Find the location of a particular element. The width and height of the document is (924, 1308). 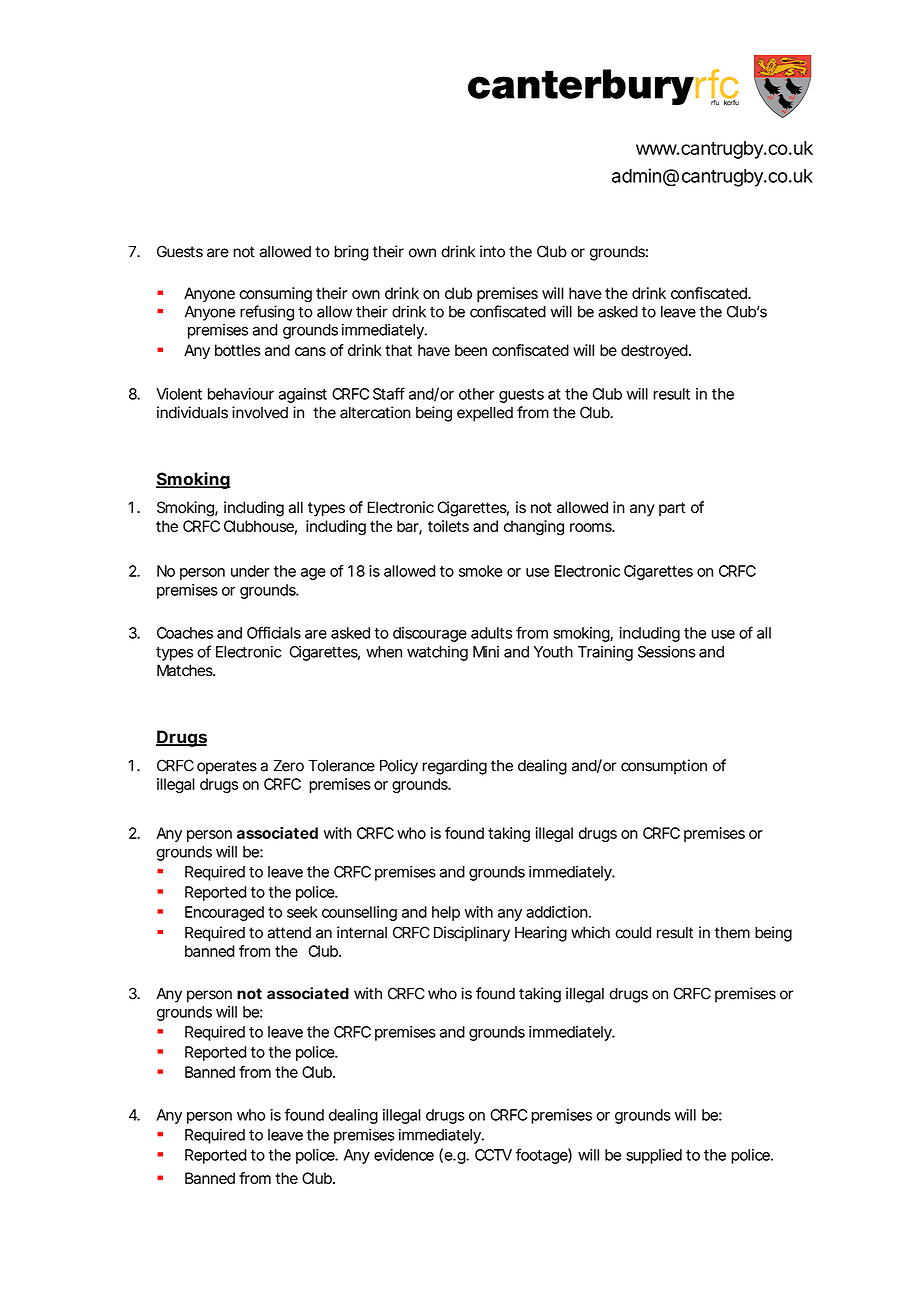

part is located at coordinates (672, 509).
